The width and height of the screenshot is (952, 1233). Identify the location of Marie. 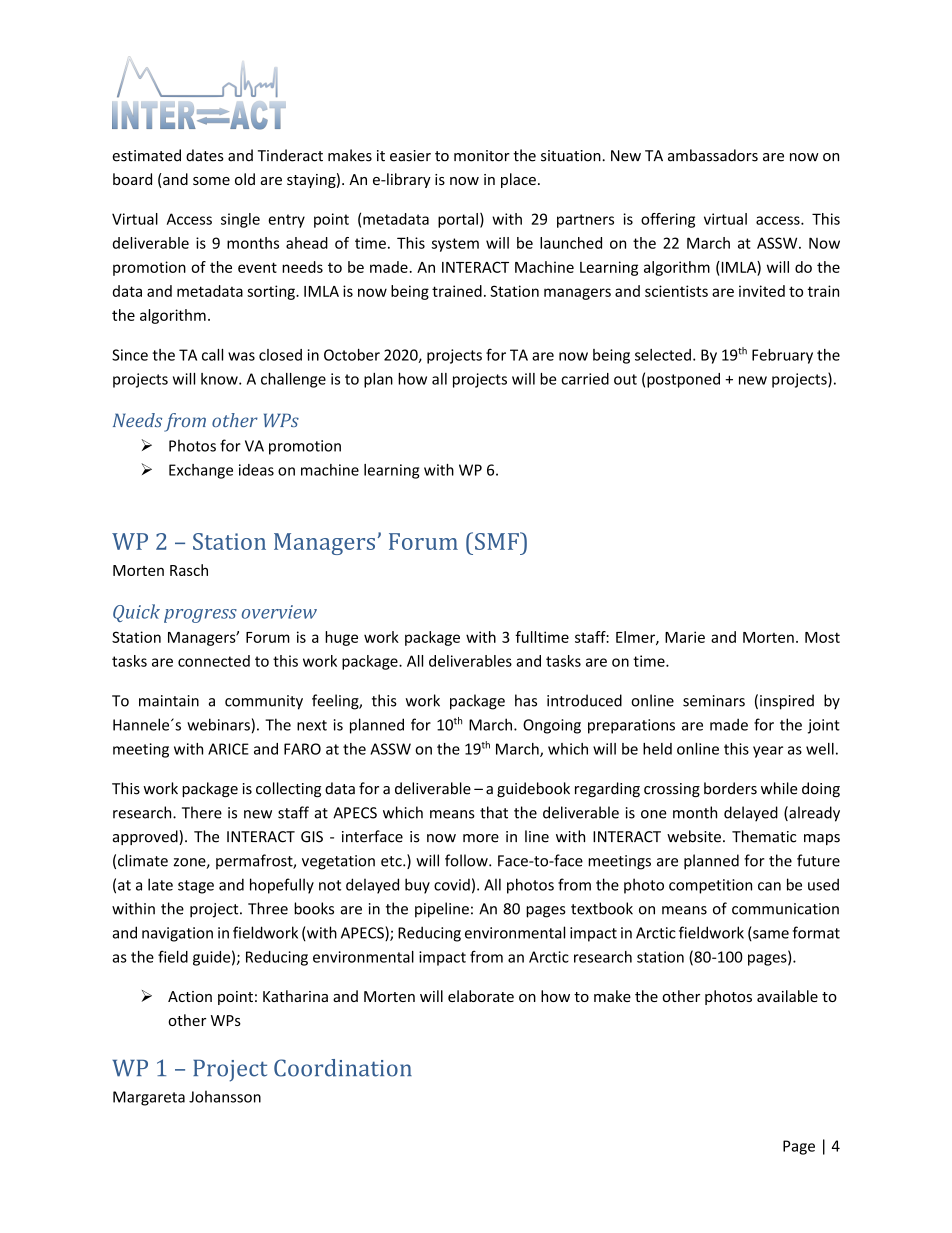
(685, 637).
